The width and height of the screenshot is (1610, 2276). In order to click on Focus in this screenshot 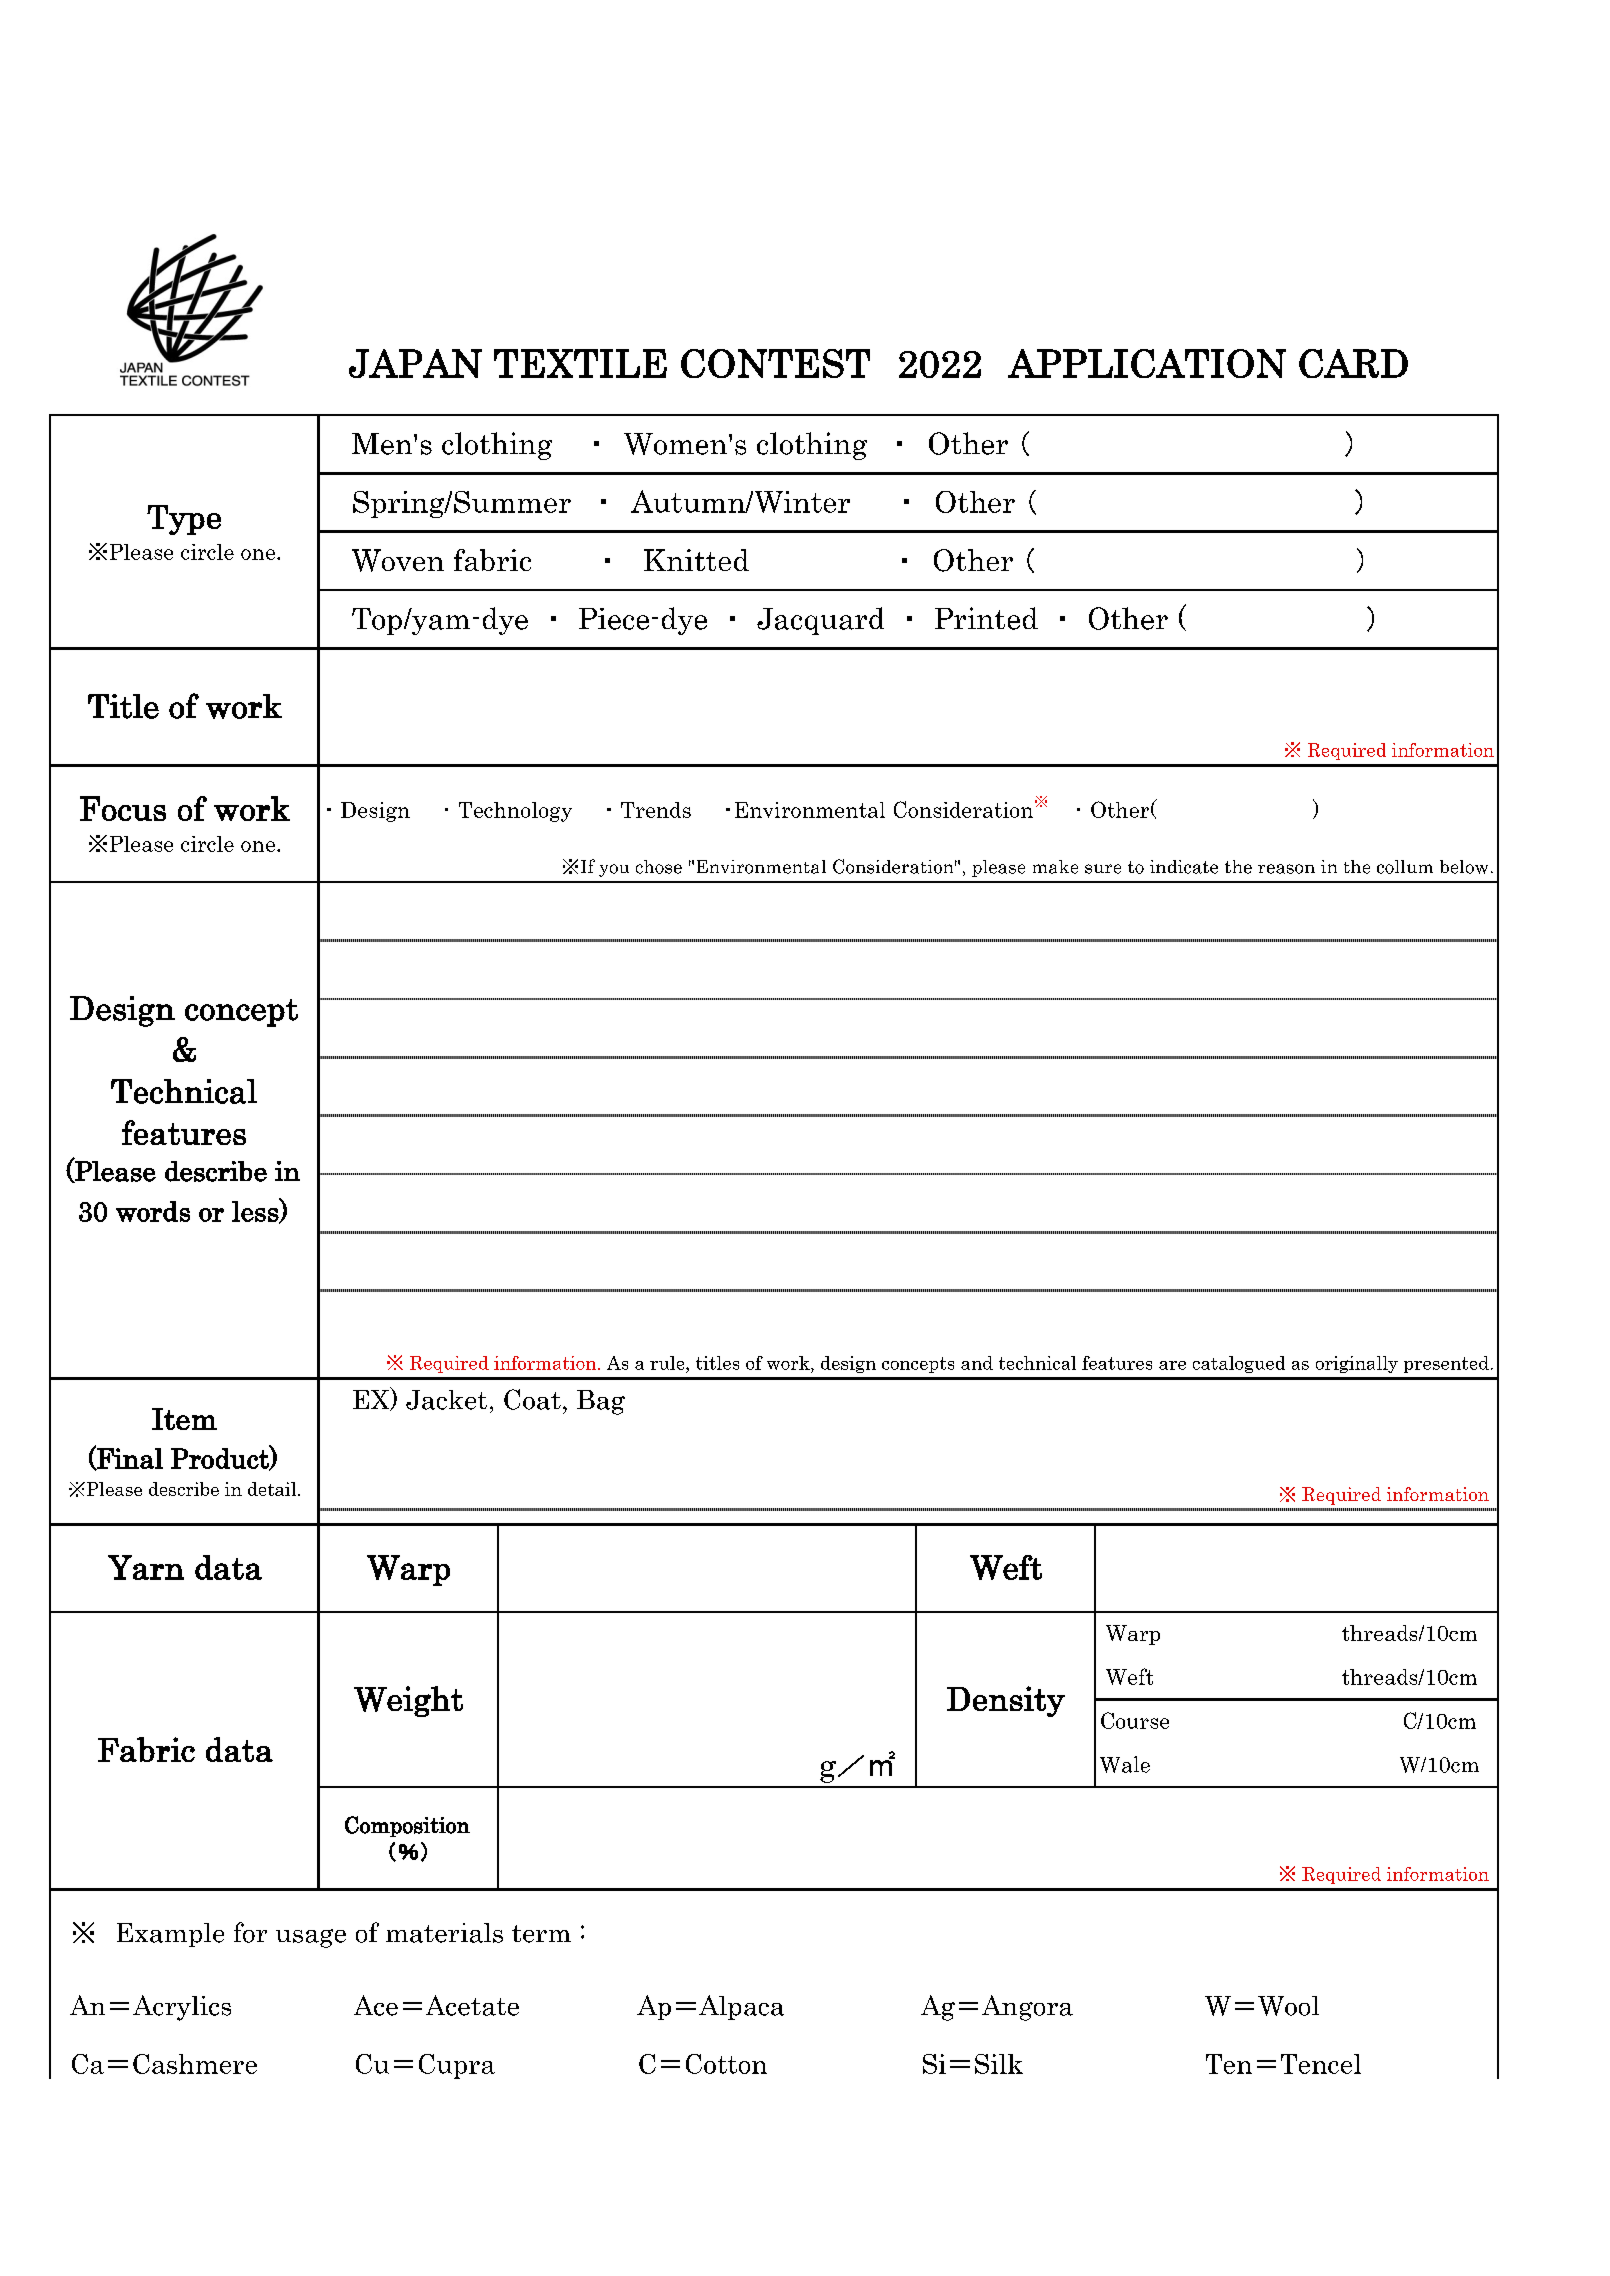, I will do `click(123, 808)`.
